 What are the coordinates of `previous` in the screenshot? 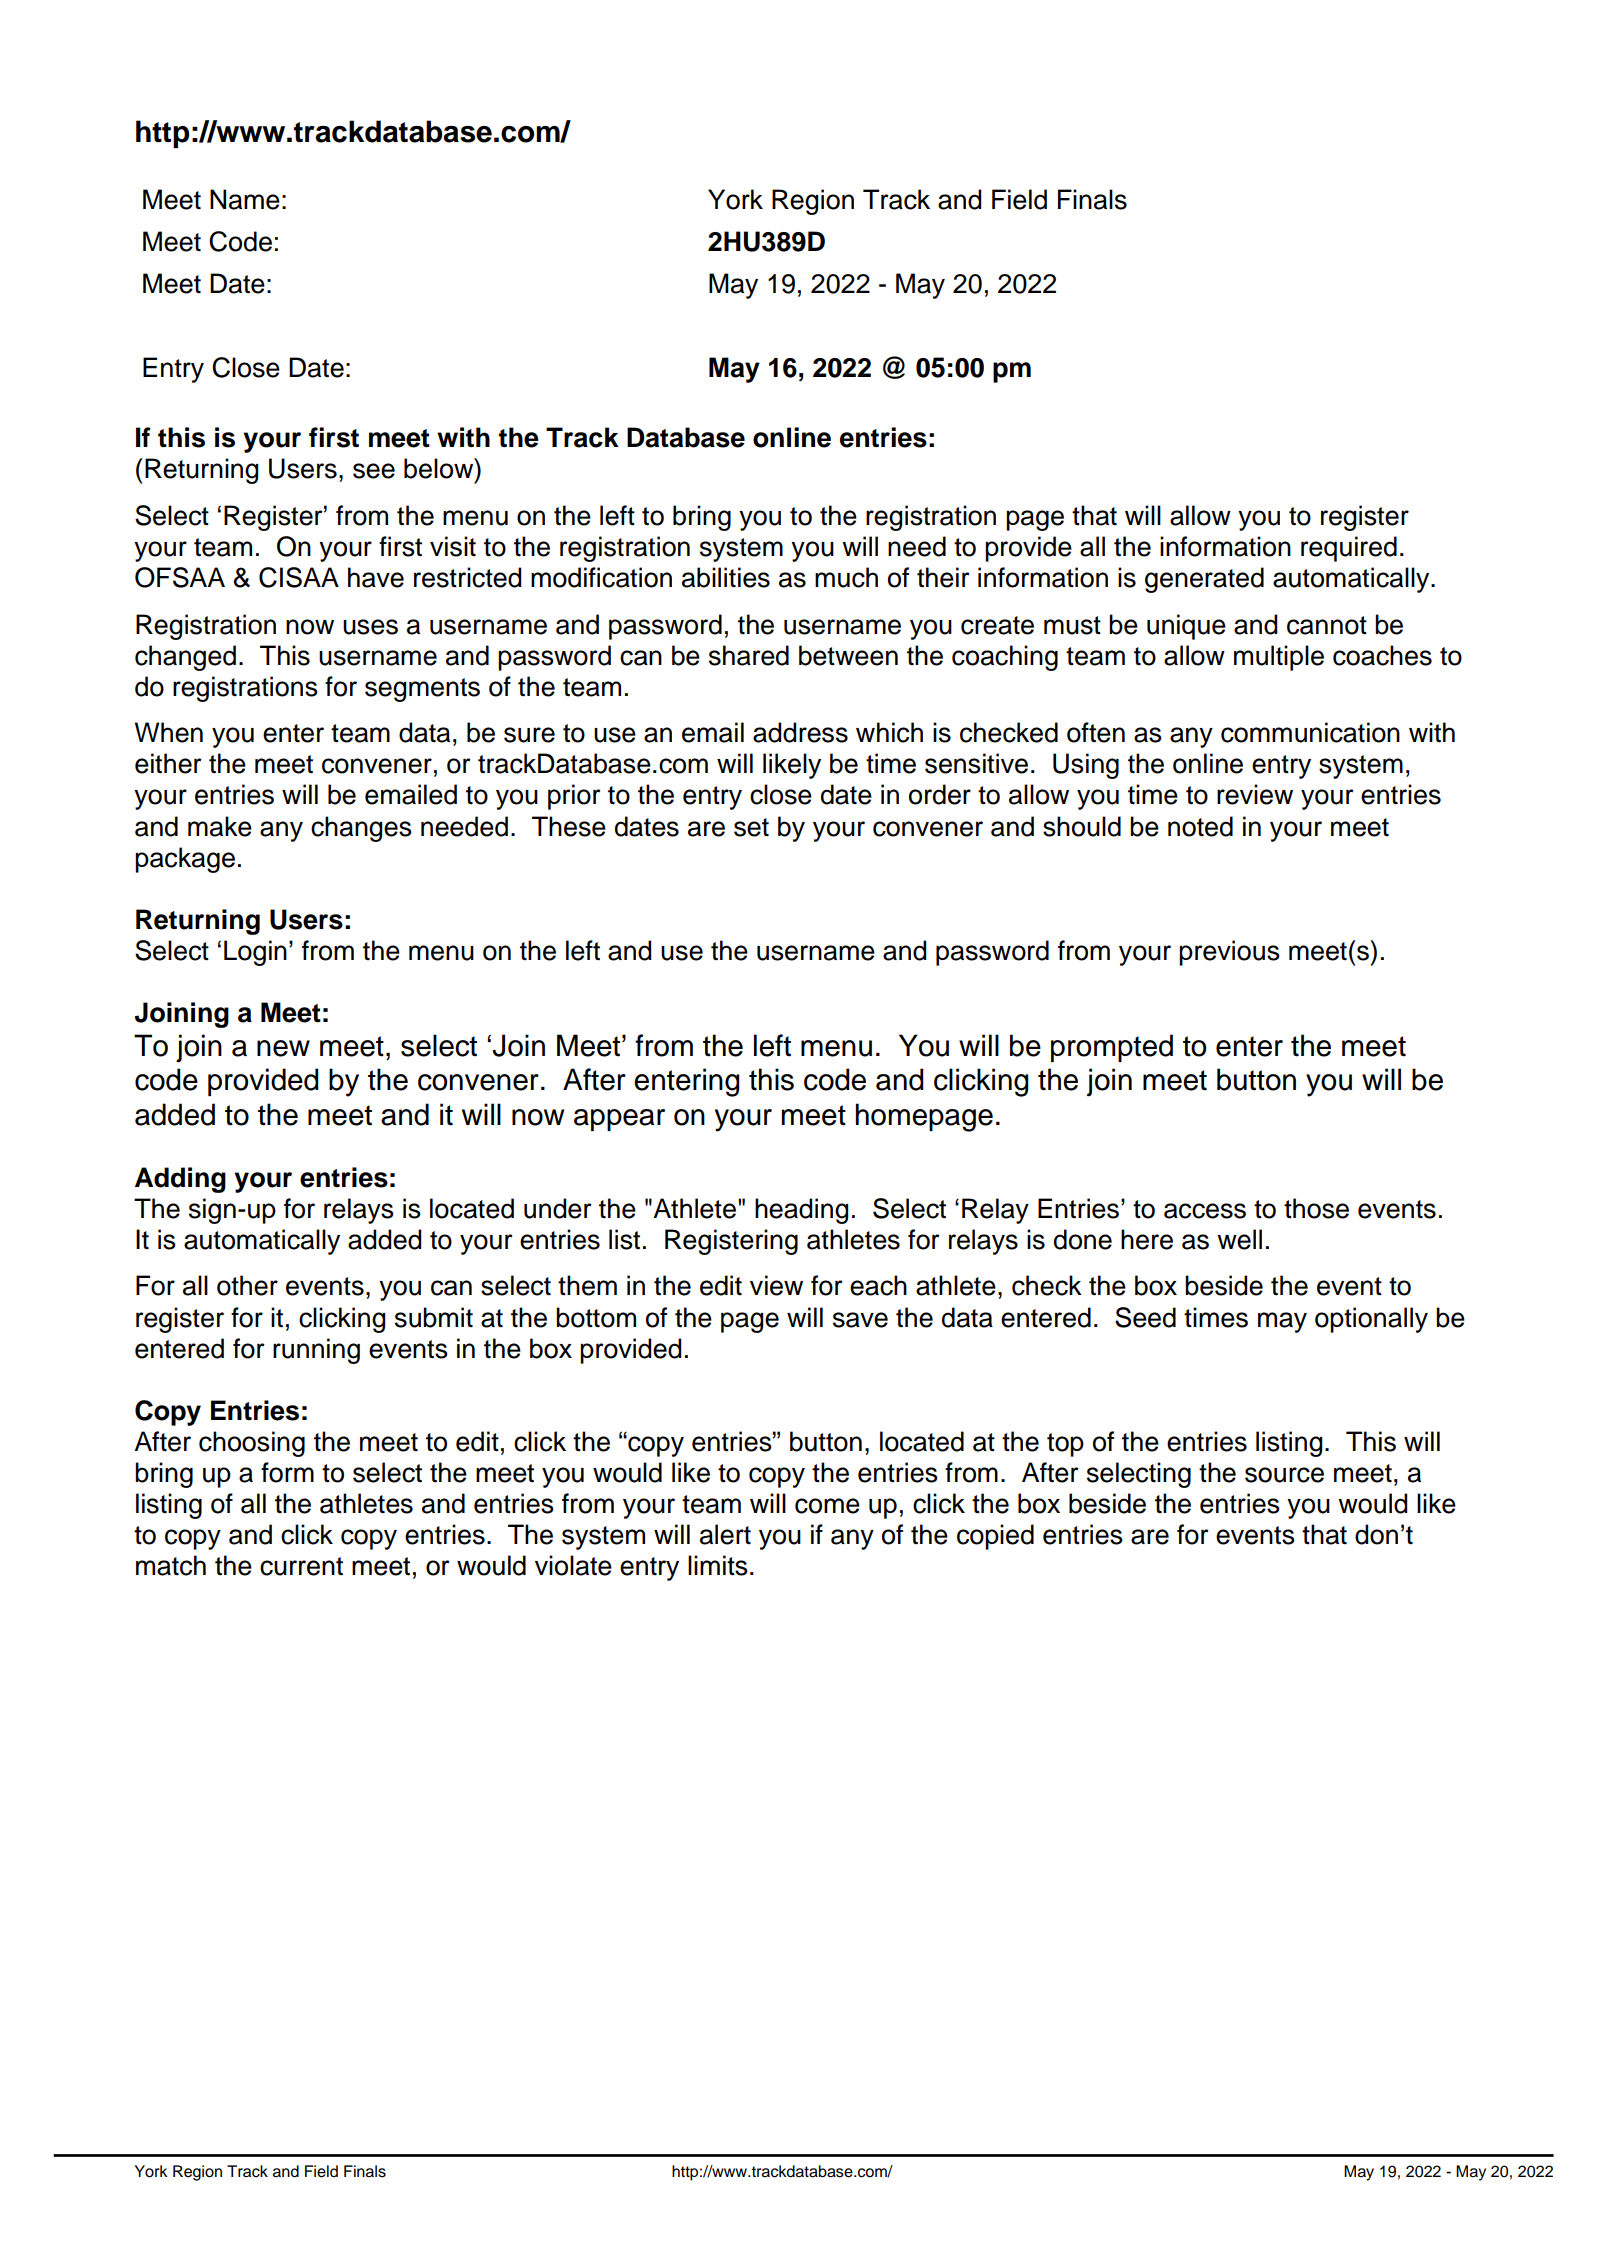 It's located at (1229, 953).
